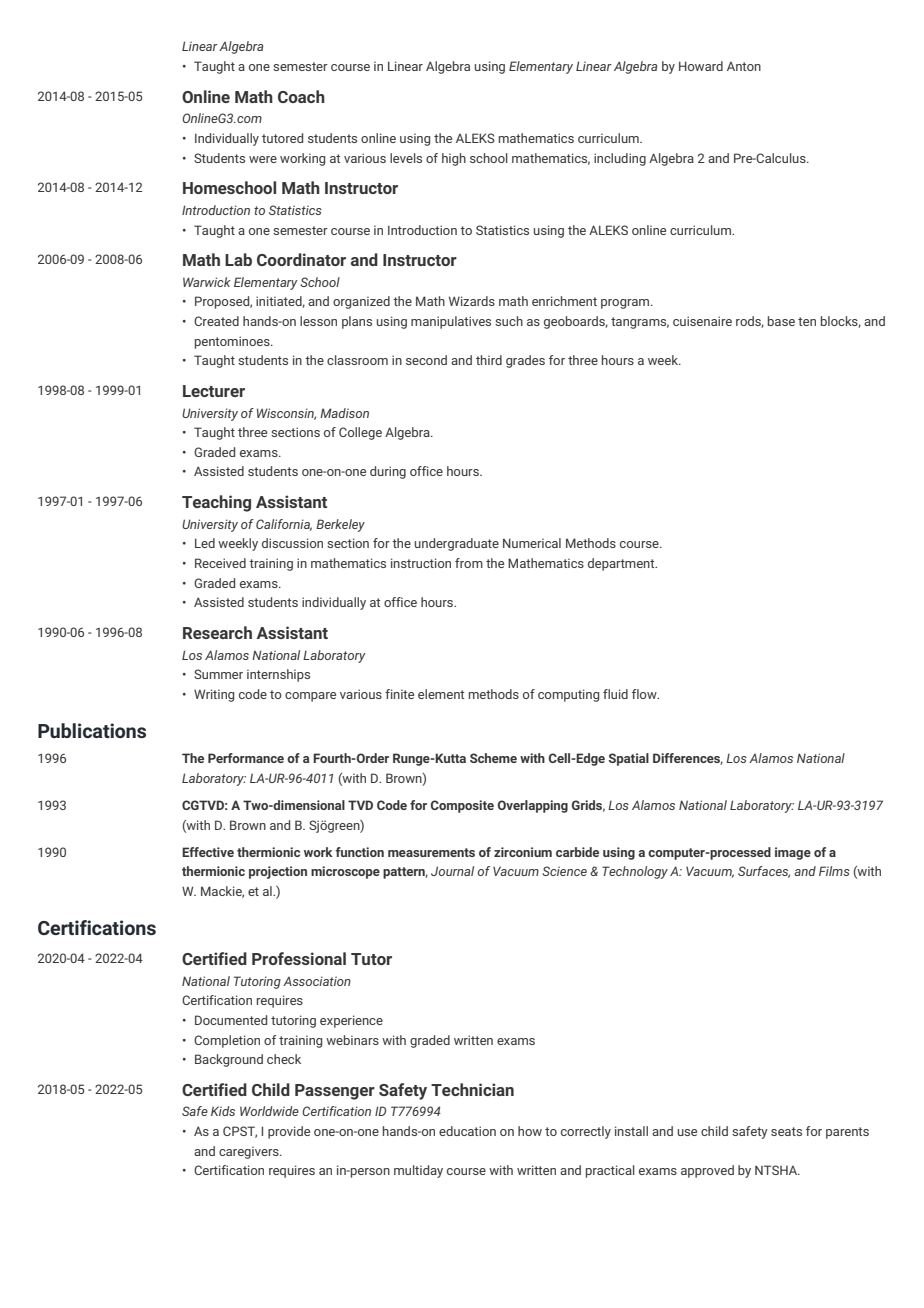 The image size is (924, 1308). I want to click on high, so click(454, 159).
